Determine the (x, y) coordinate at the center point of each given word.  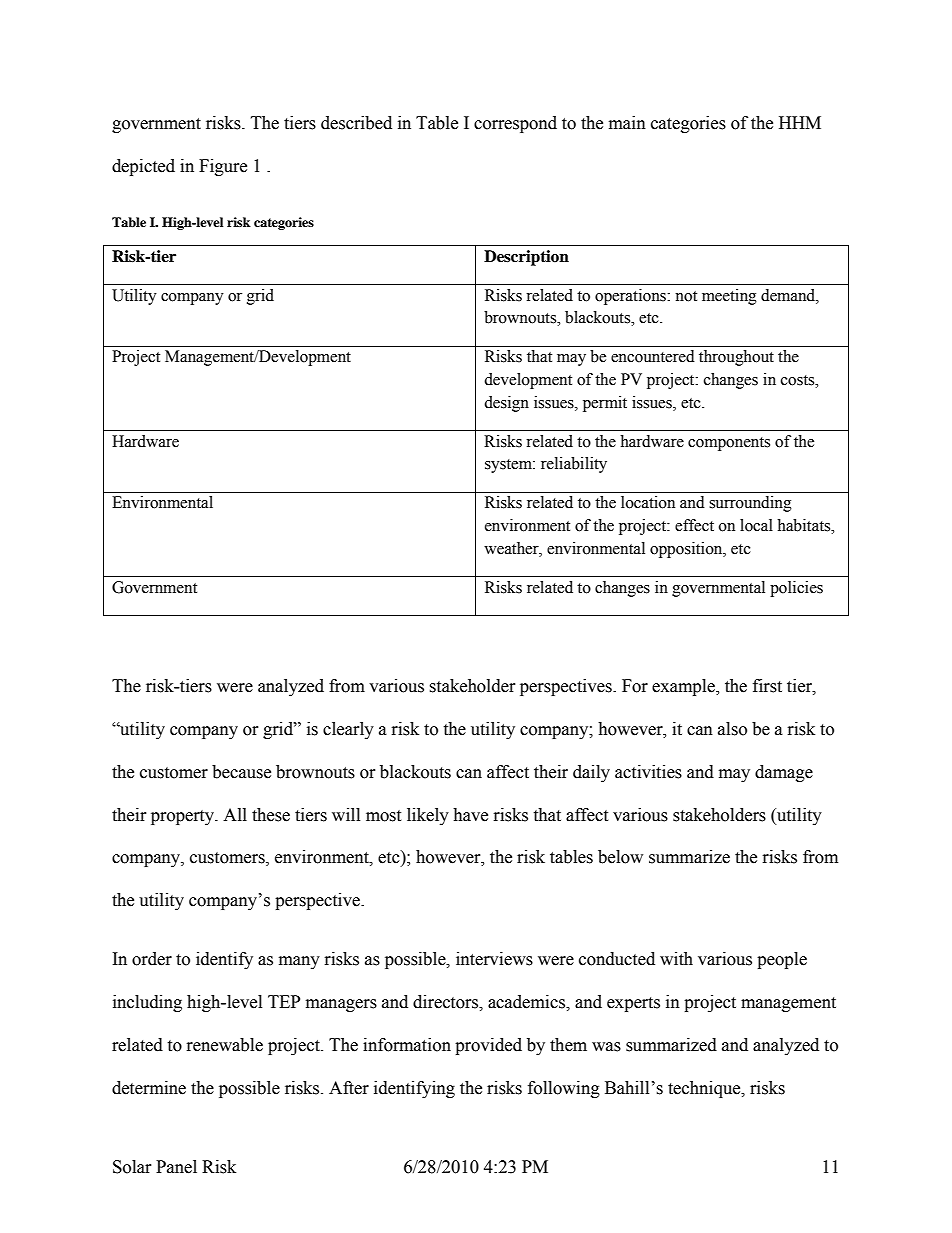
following (564, 1089)
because (241, 772)
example (684, 687)
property (184, 817)
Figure (223, 167)
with (676, 959)
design (506, 404)
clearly (348, 730)
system (509, 466)
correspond (515, 124)
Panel (176, 1167)
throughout (736, 358)
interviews (494, 959)
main (627, 123)
